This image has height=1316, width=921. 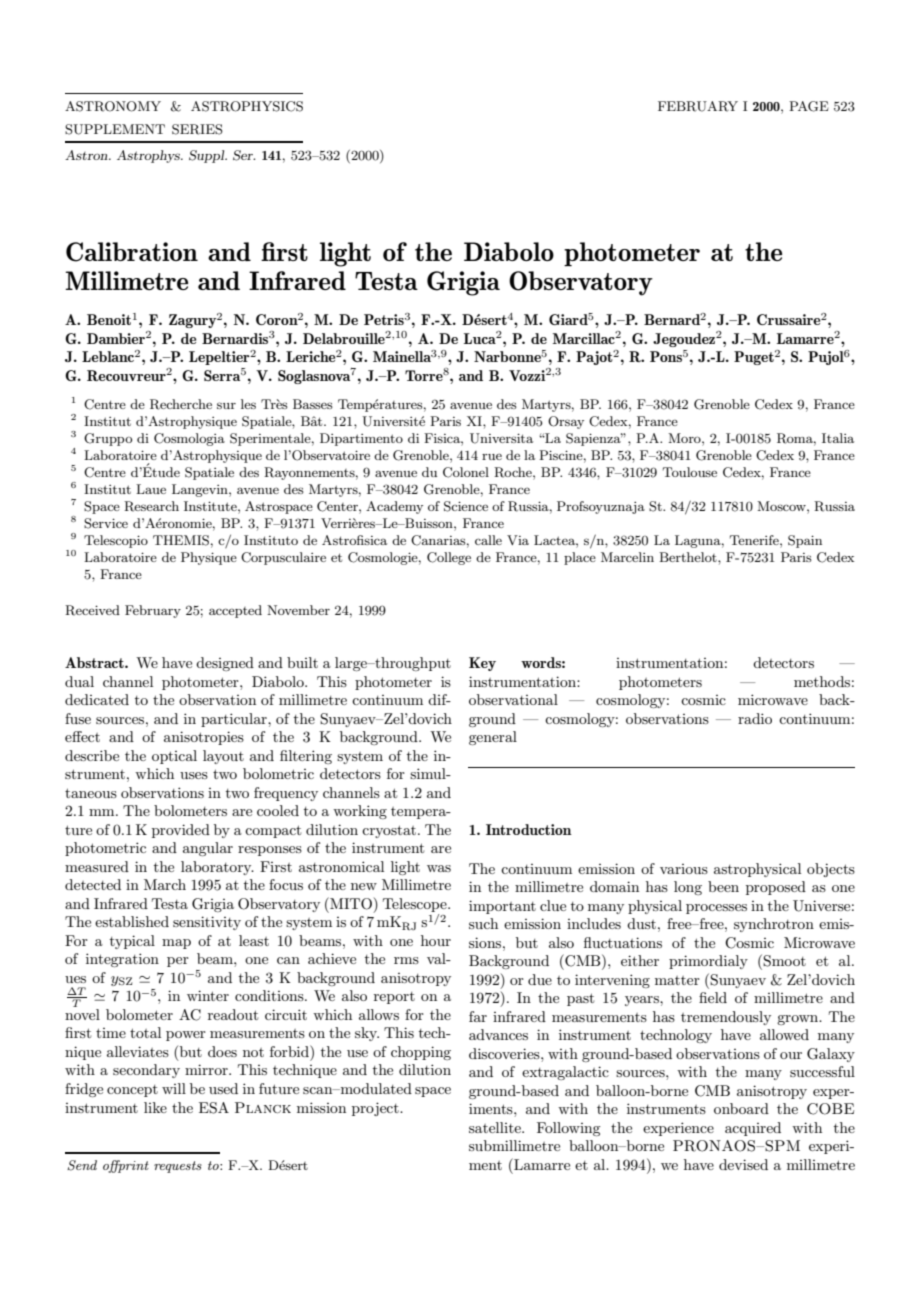 What do you see at coordinates (390, 831) in the image?
I see `cryostat` at bounding box center [390, 831].
